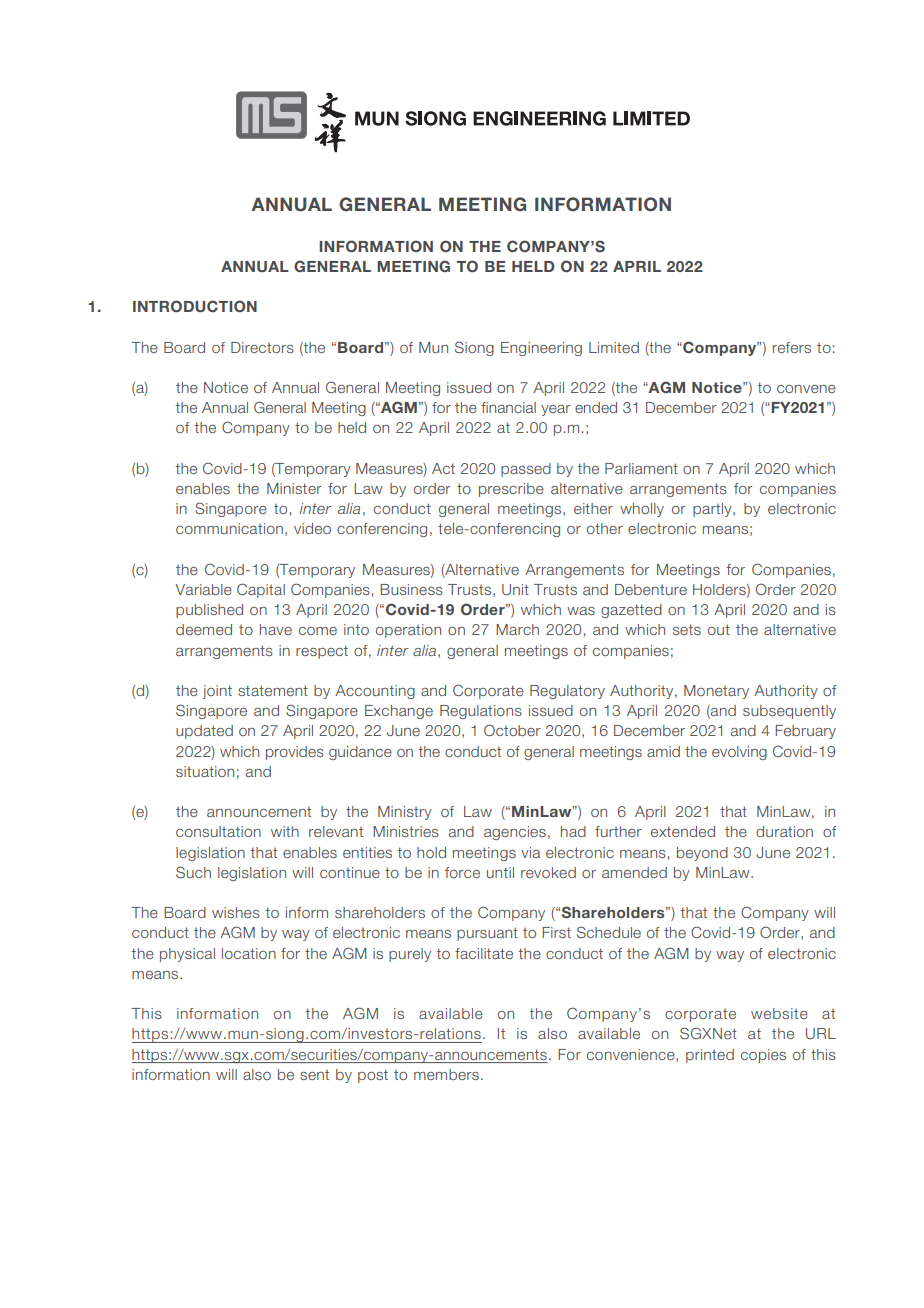  What do you see at coordinates (481, 712) in the screenshot?
I see `Regulations` at bounding box center [481, 712].
